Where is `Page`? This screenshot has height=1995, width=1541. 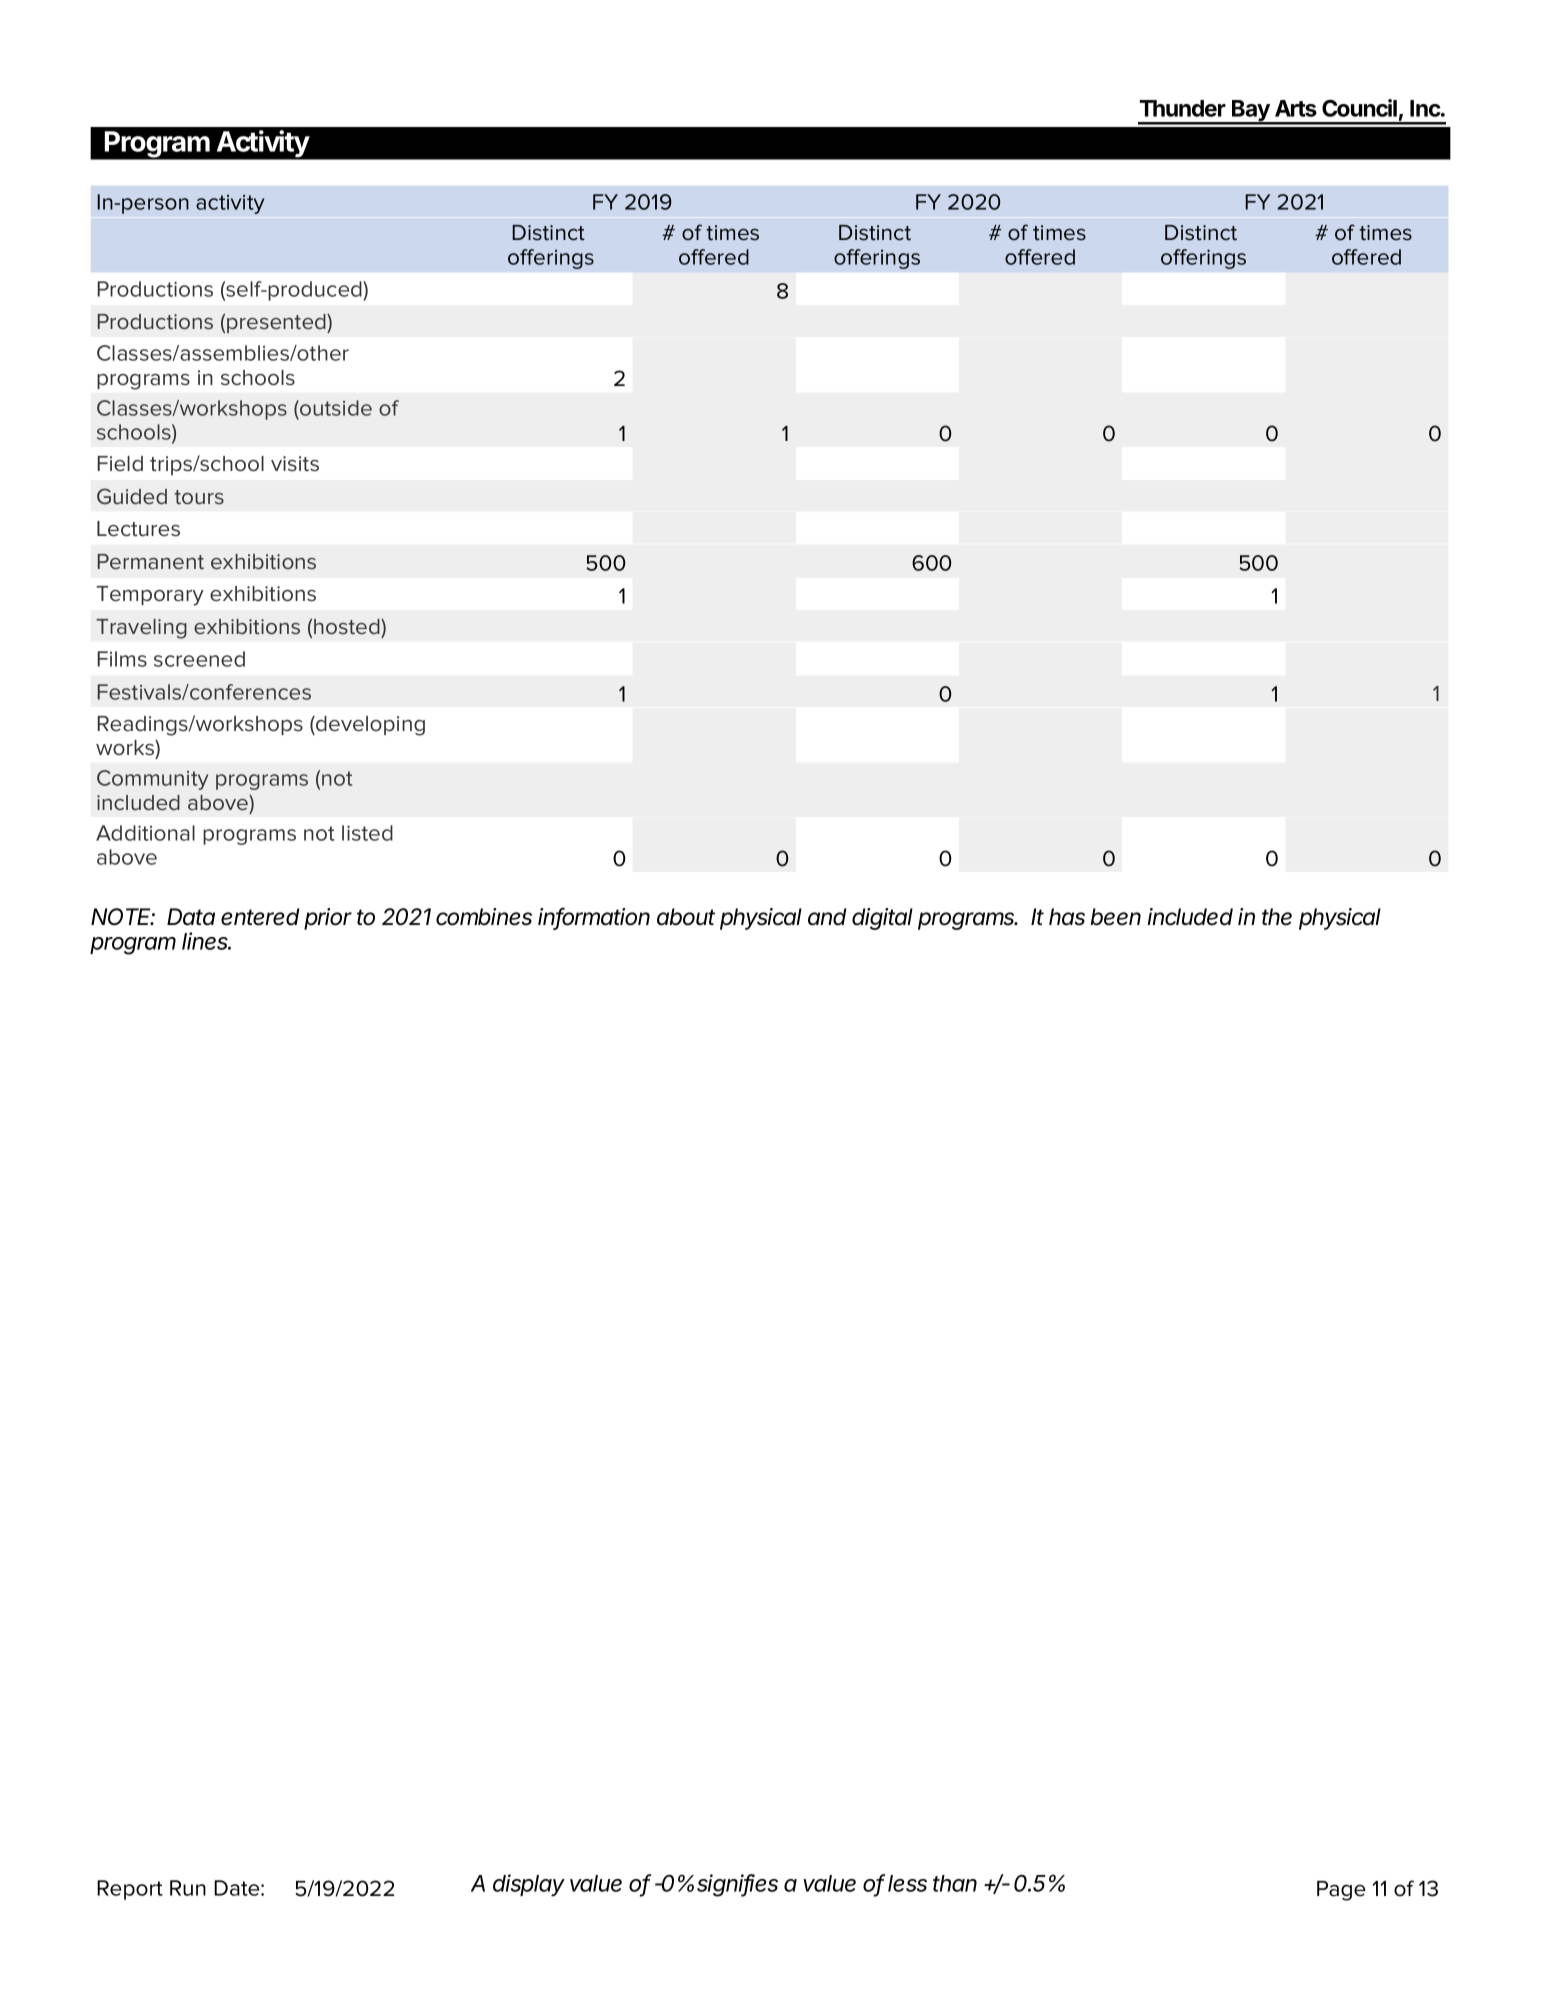
Page is located at coordinates (1341, 1891).
